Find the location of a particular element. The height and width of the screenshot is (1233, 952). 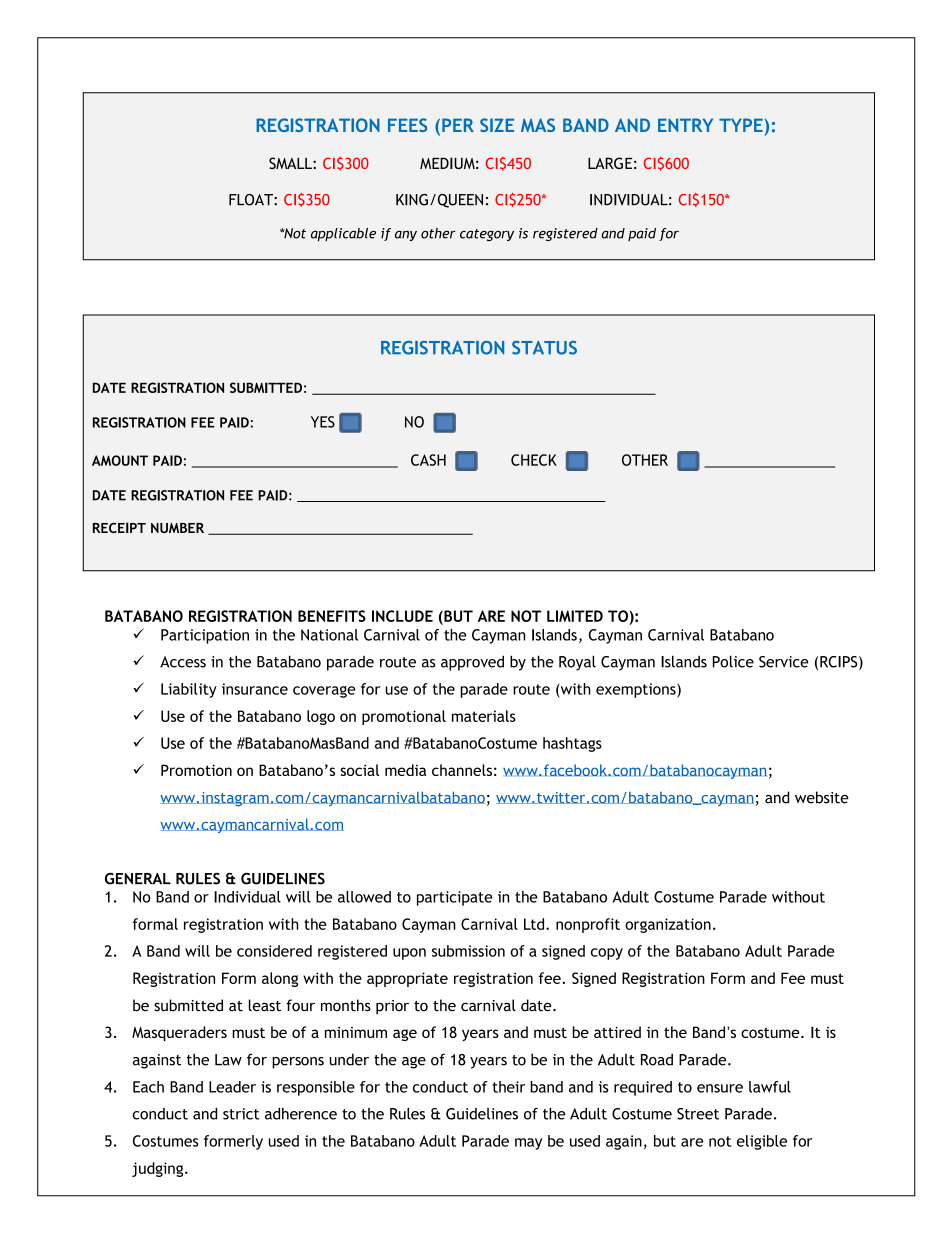

materials is located at coordinates (484, 716).
